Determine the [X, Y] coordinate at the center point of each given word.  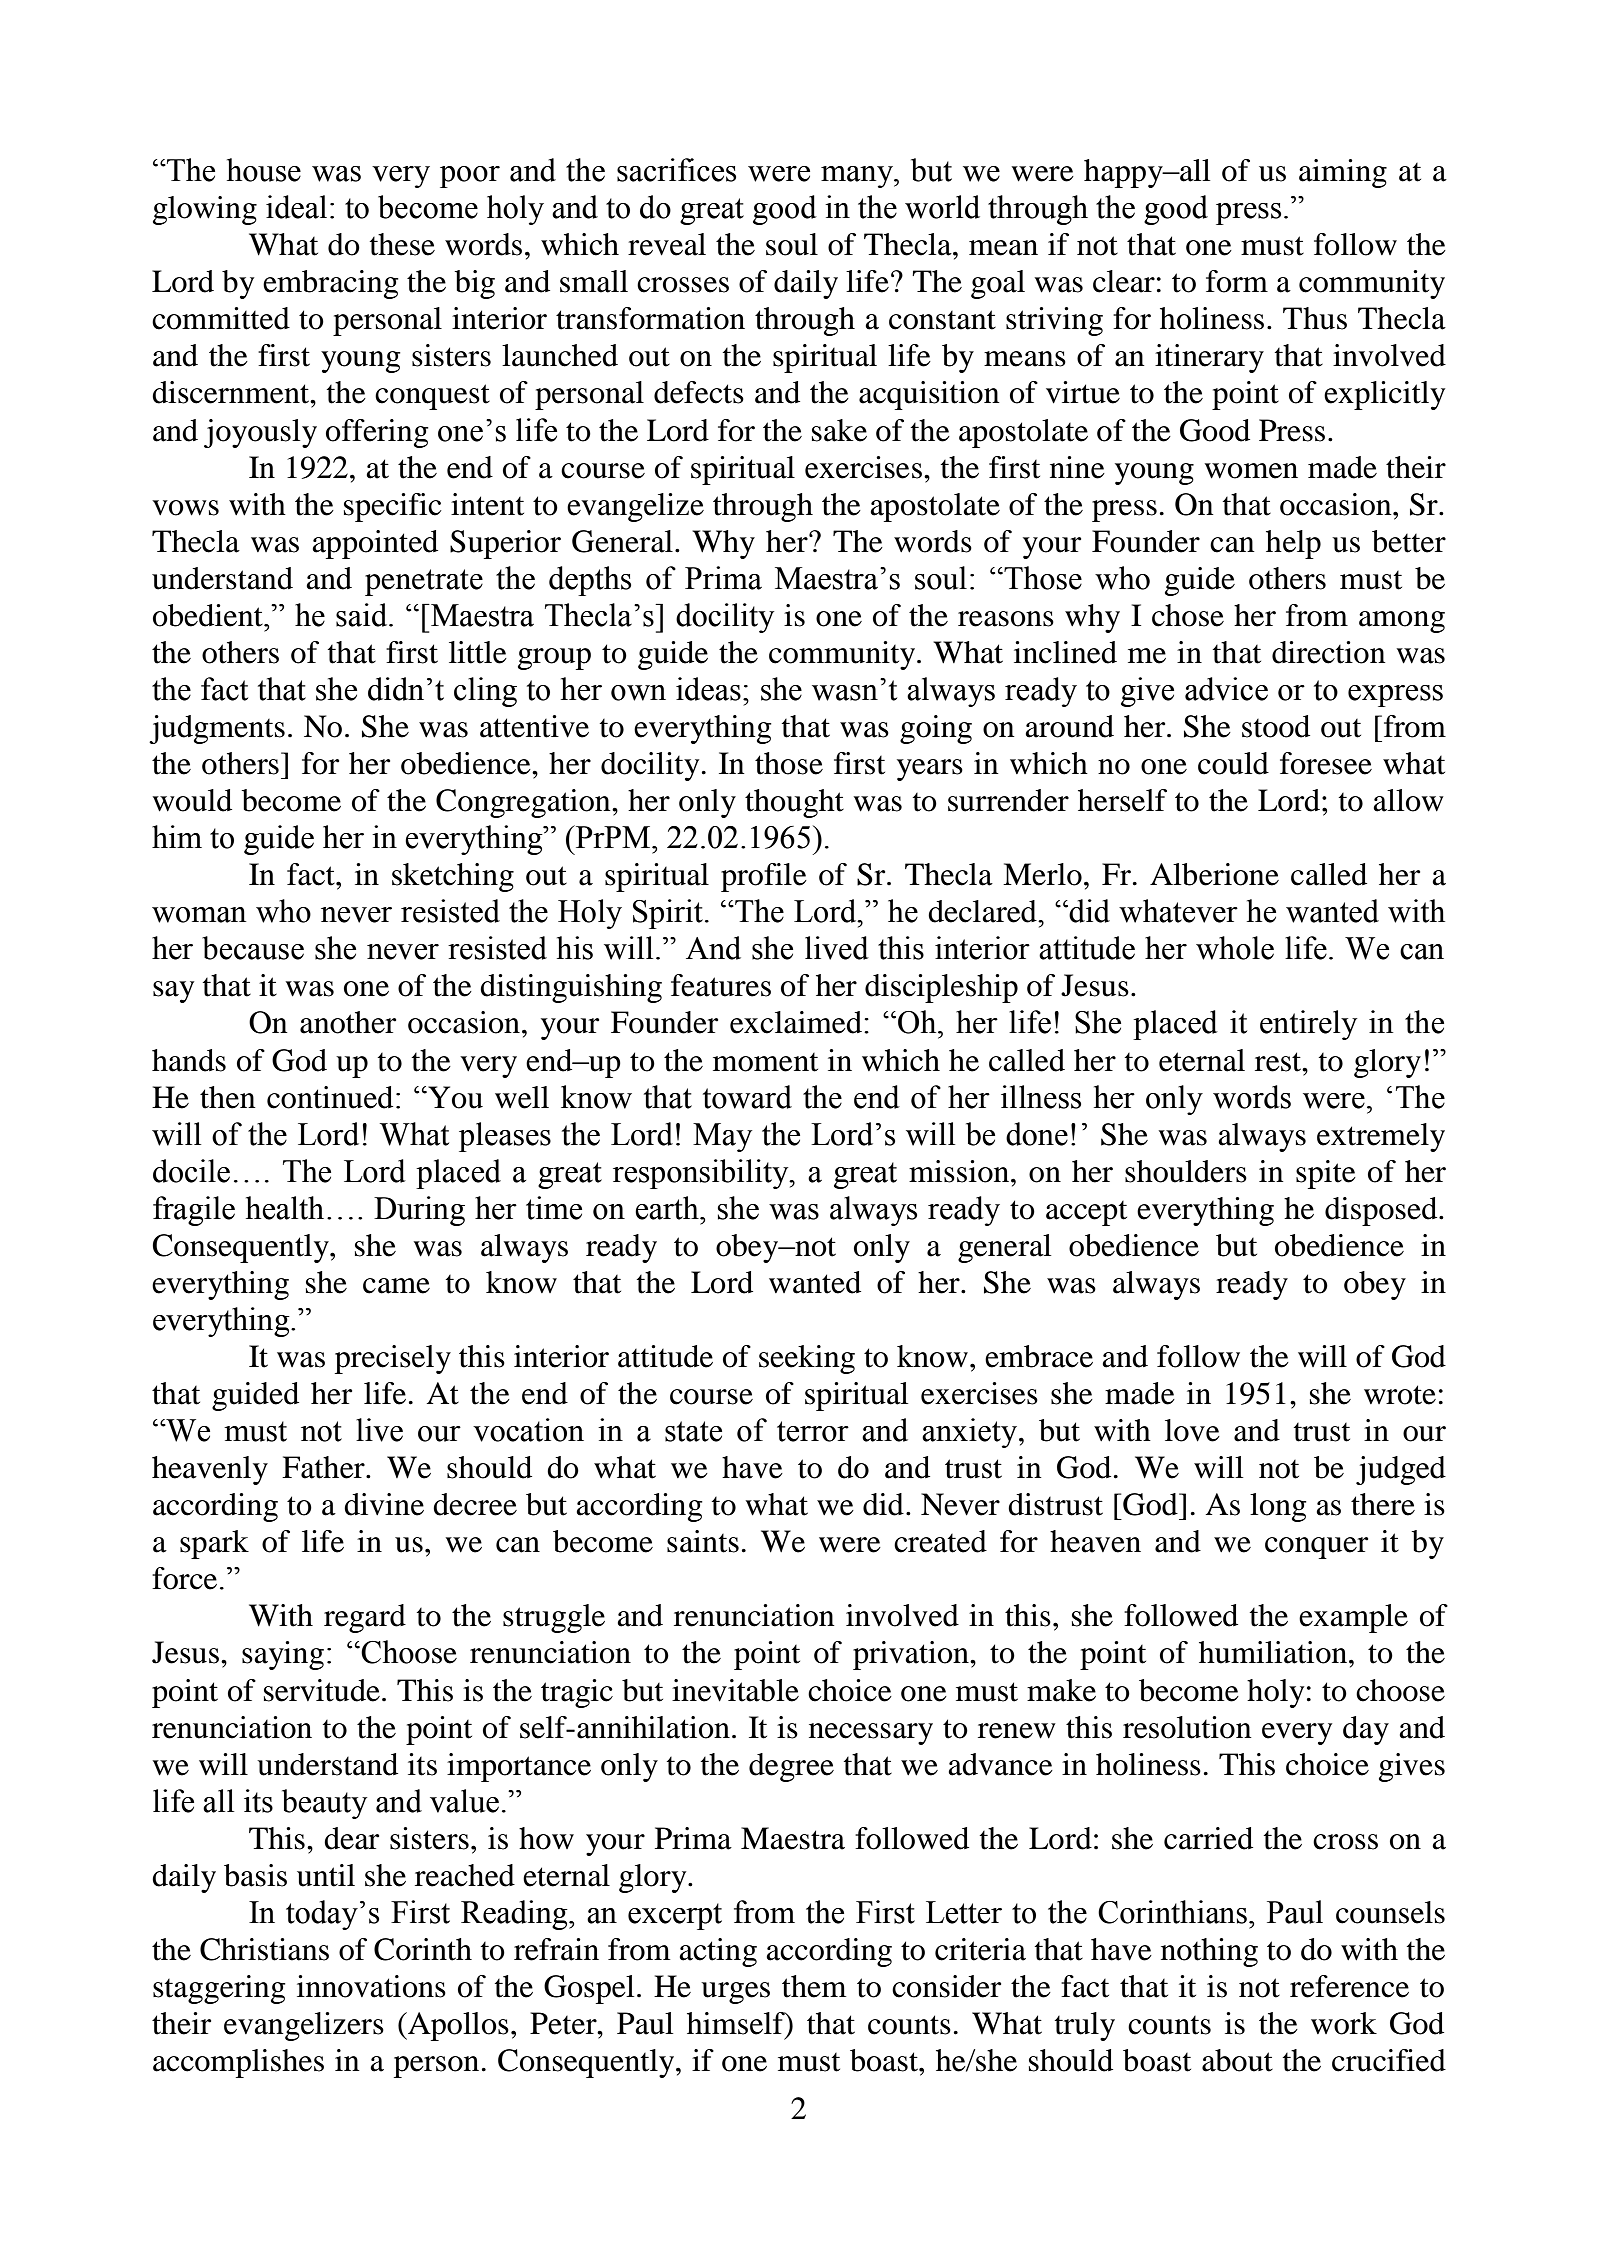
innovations [371, 1986]
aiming [1343, 173]
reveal [667, 244]
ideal [296, 207]
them [814, 1986]
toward [747, 1097]
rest [1279, 1062]
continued [330, 1097]
